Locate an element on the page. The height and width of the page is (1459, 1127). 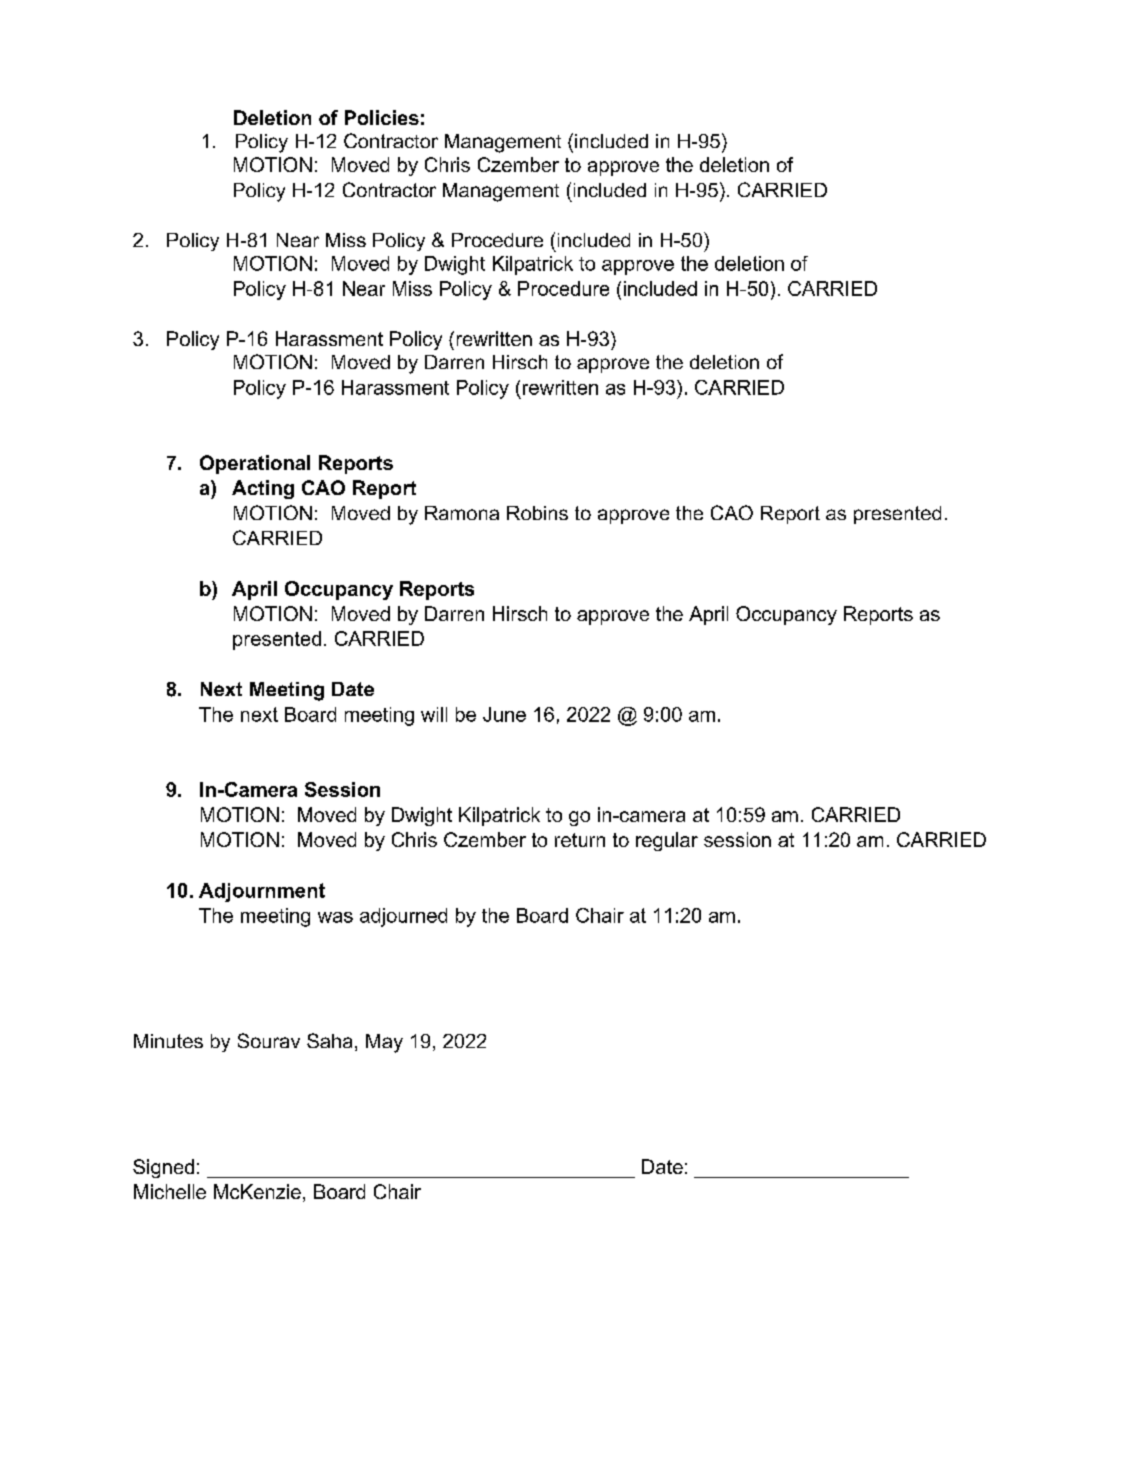
Signed is located at coordinates (163, 1168).
